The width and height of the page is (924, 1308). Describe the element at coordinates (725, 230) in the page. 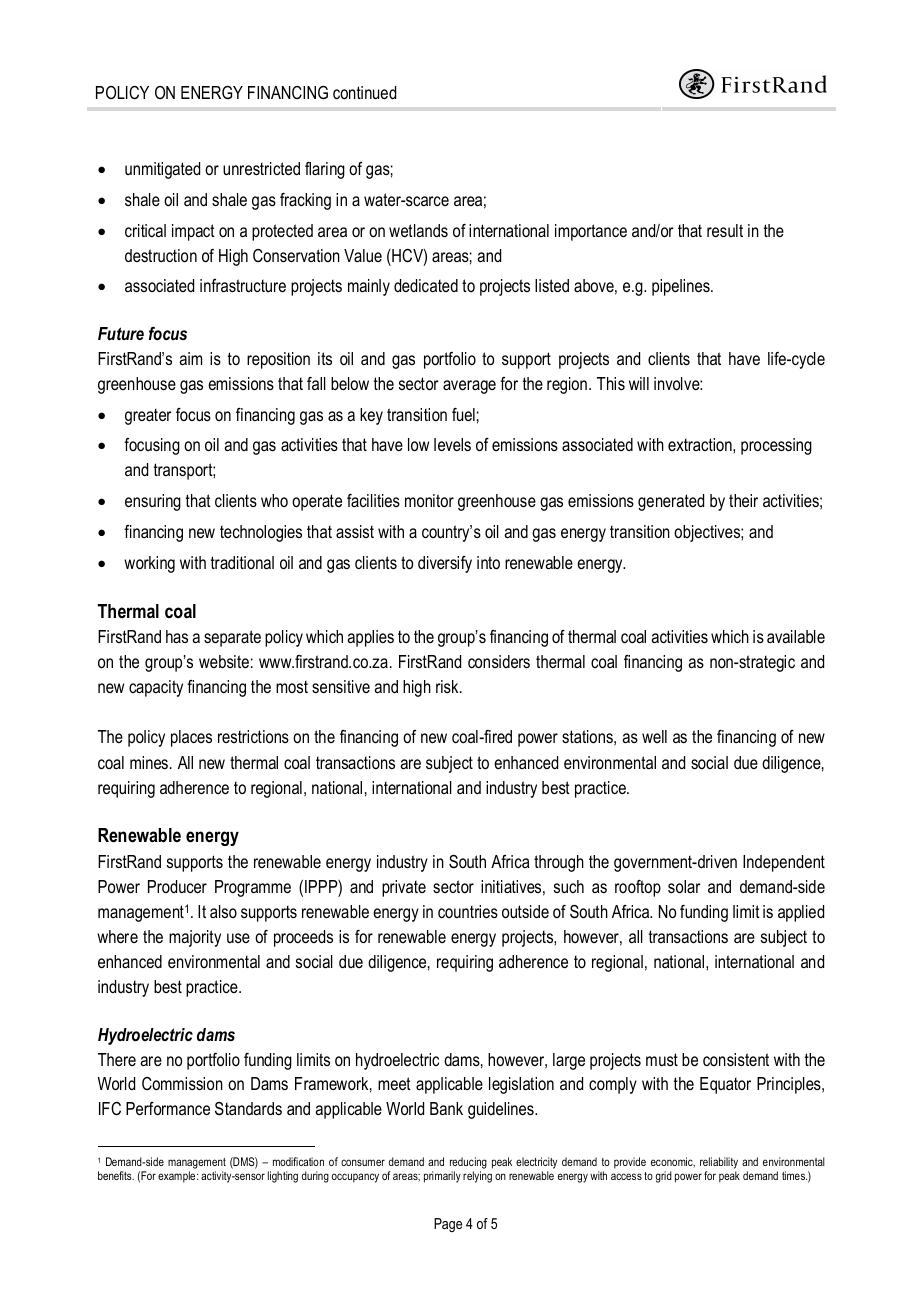

I see `result` at that location.
